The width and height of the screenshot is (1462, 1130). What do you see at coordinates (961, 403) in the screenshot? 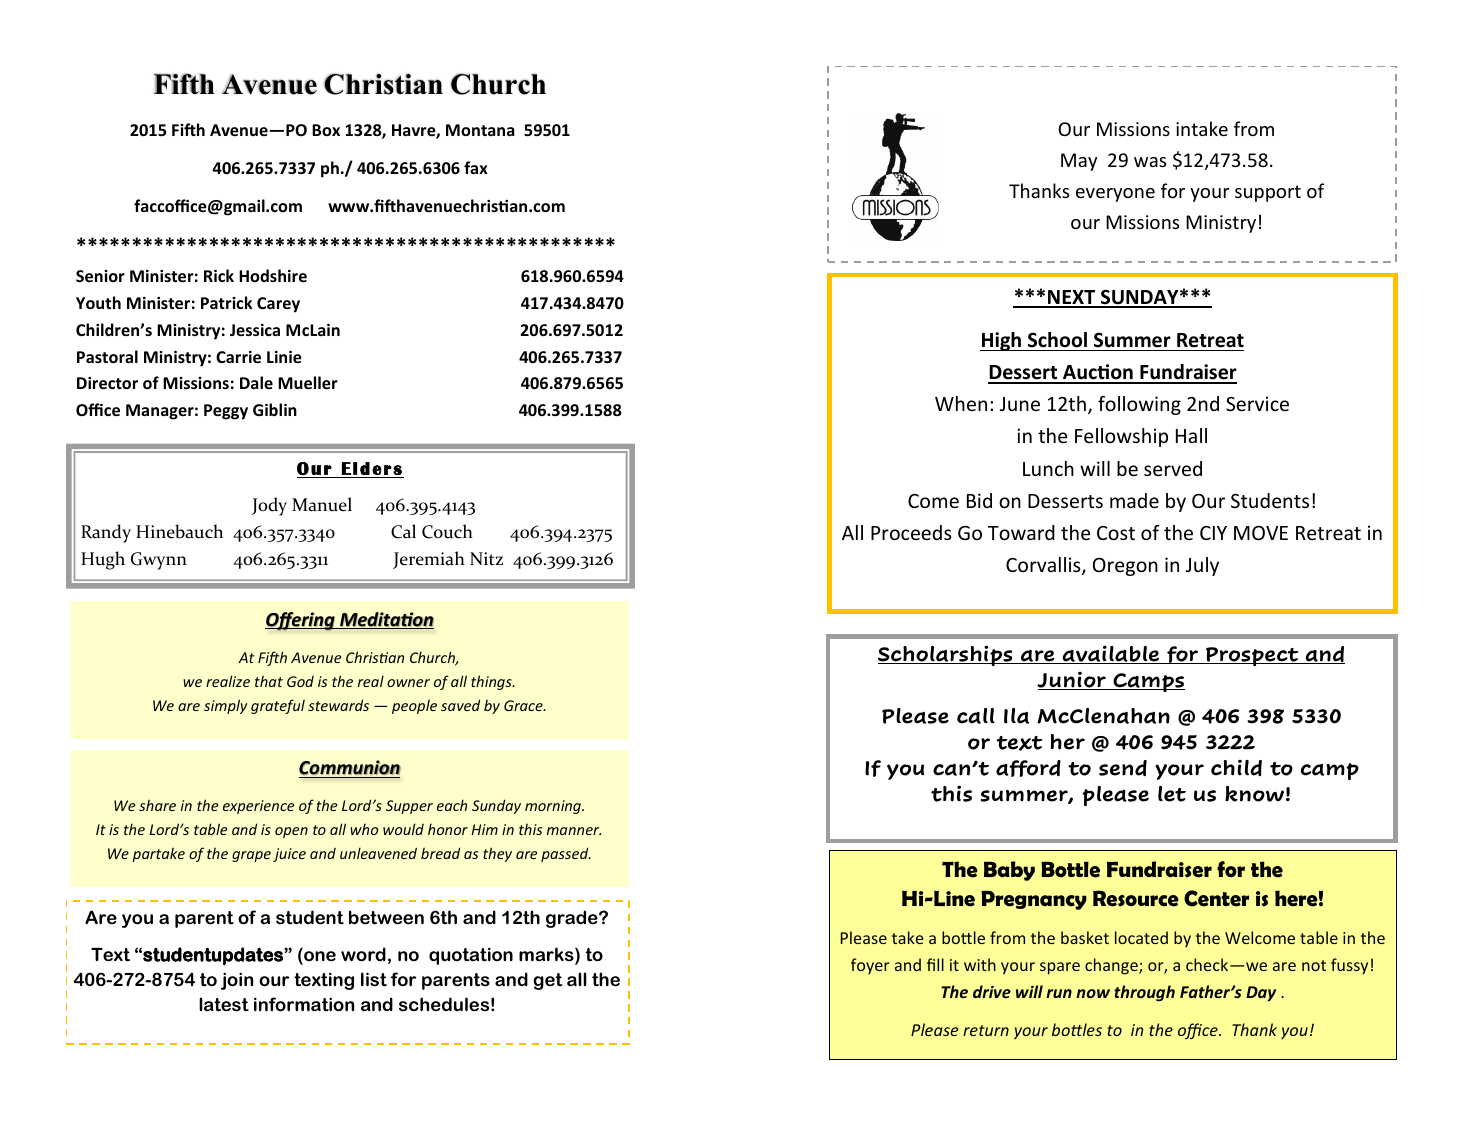
I see `When` at bounding box center [961, 403].
